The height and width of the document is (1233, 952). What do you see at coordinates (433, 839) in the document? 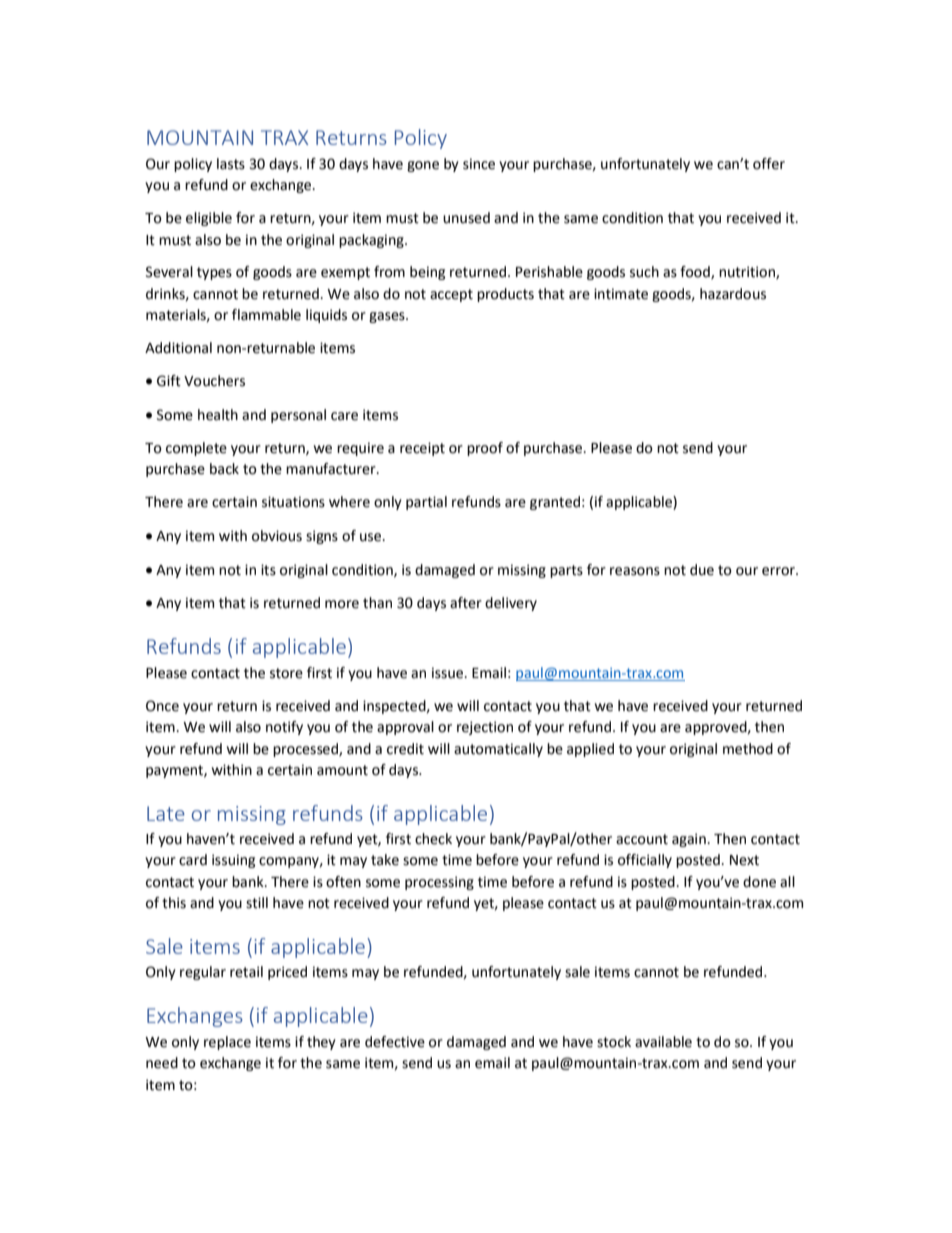
I see `check` at bounding box center [433, 839].
